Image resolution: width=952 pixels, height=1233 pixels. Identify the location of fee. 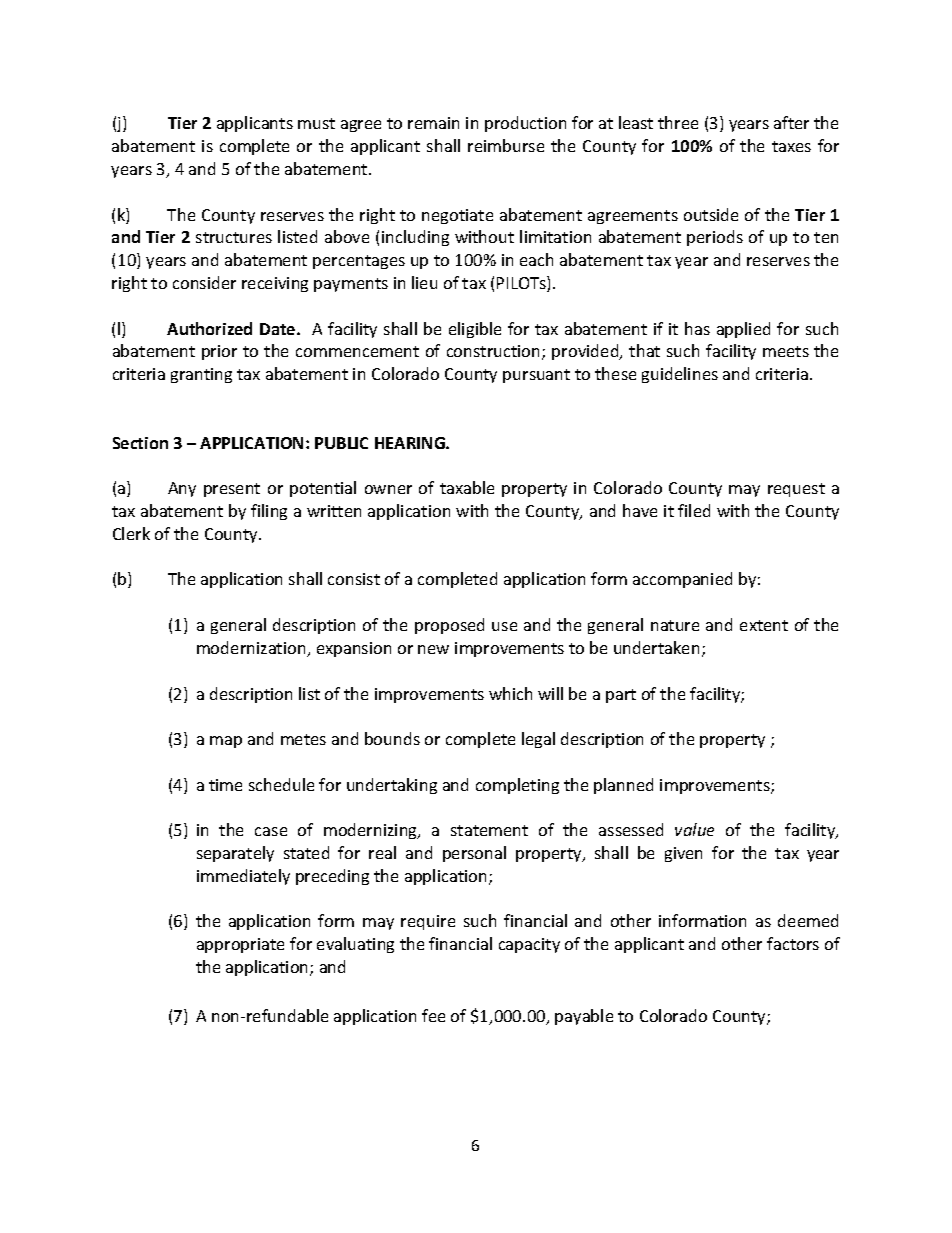
(433, 1015).
